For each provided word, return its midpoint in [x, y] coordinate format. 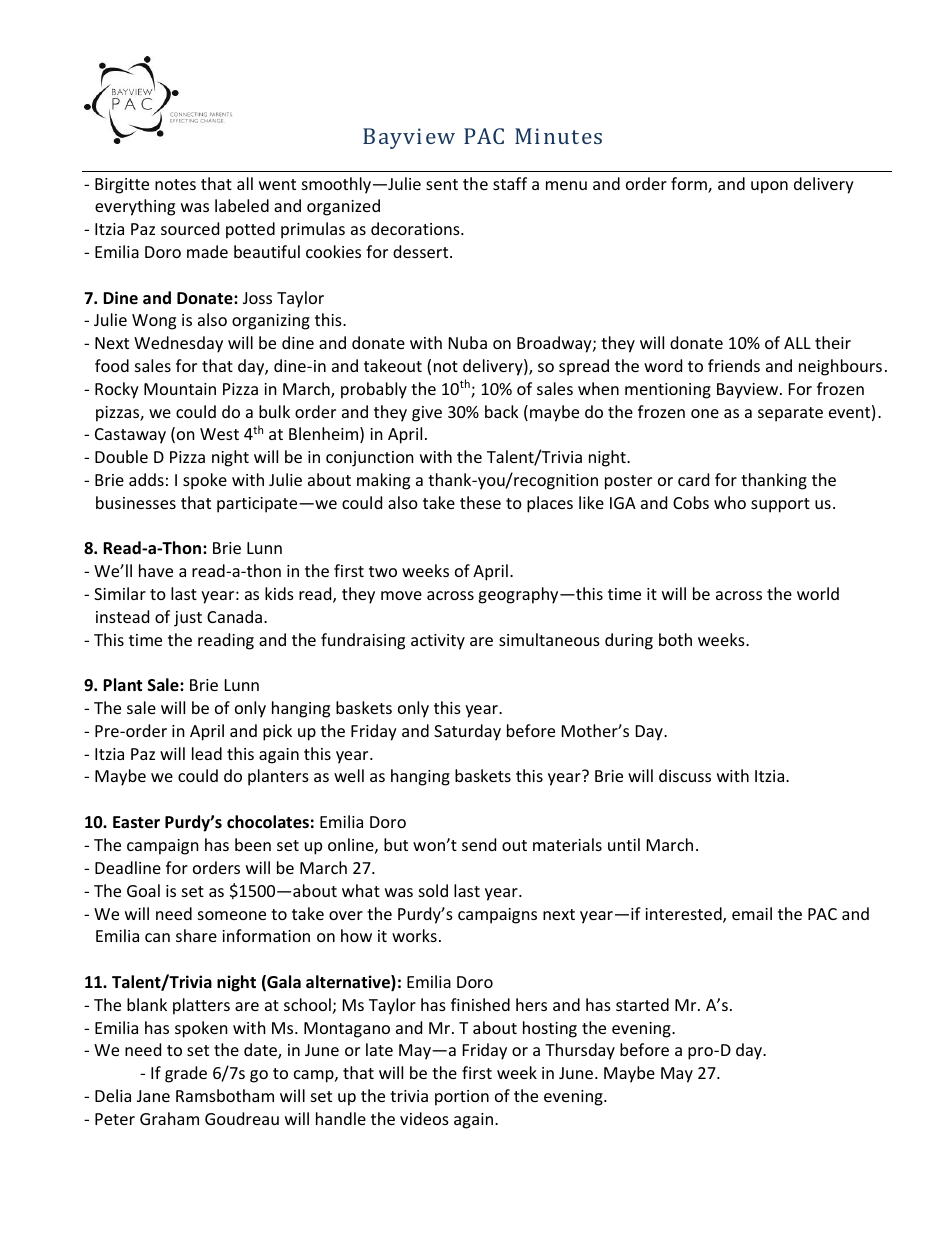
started [642, 1004]
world [818, 593]
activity [438, 642]
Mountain [180, 389]
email [752, 913]
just [188, 619]
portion [462, 1098]
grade [186, 1074]
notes [175, 184]
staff [510, 183]
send [479, 844]
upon [769, 187]
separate [790, 414]
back [502, 411]
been [253, 844]
